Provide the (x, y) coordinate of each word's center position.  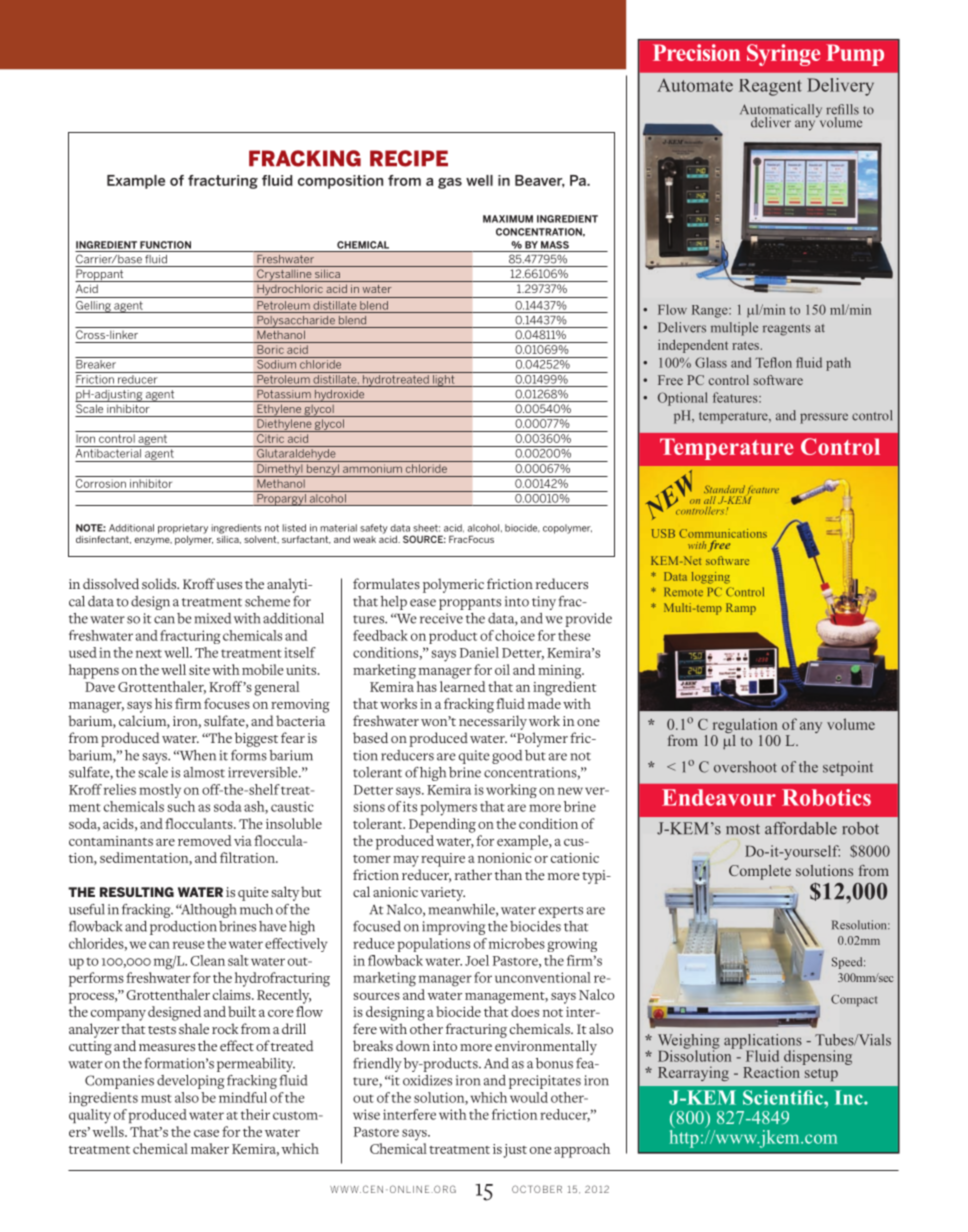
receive (441, 618)
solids (160, 583)
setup (821, 1074)
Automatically (781, 112)
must (156, 1098)
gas (450, 183)
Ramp (741, 609)
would (529, 1097)
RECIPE (409, 158)
